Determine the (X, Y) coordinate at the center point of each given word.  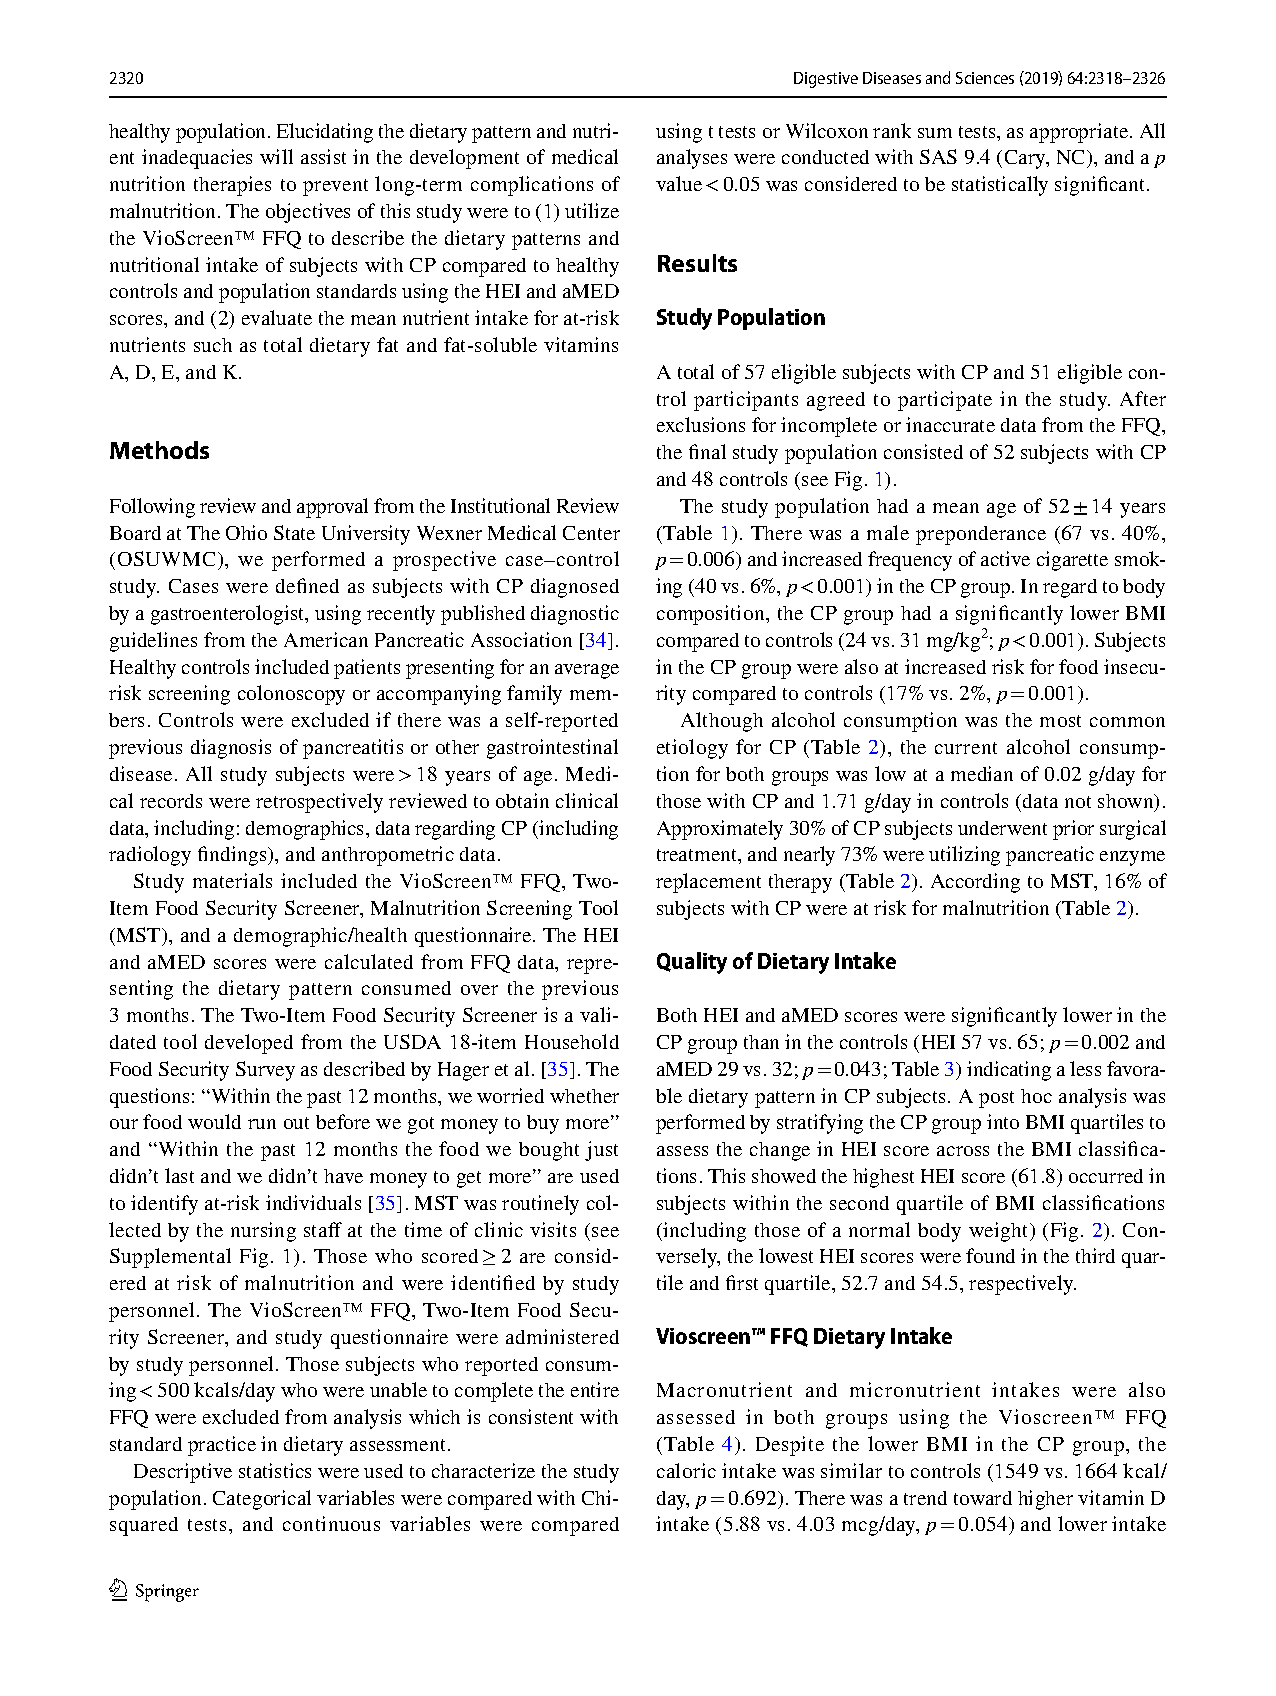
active (1005, 558)
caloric (686, 1470)
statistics (275, 1470)
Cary (1026, 159)
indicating (1009, 1071)
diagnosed (575, 588)
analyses (692, 159)
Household (572, 1041)
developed (249, 1044)
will (276, 156)
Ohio (246, 532)
